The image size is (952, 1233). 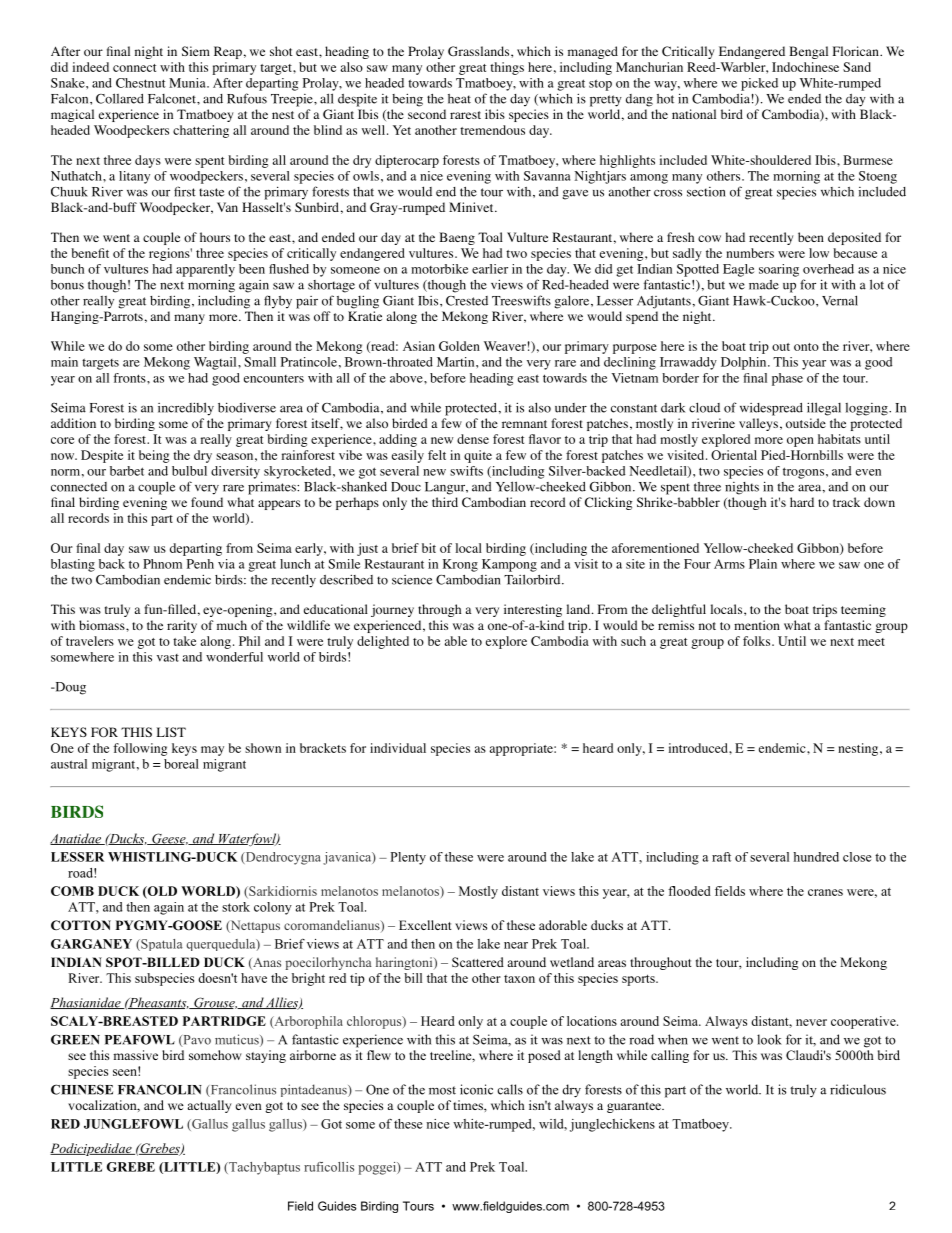 I want to click on hundred, so click(x=816, y=857).
